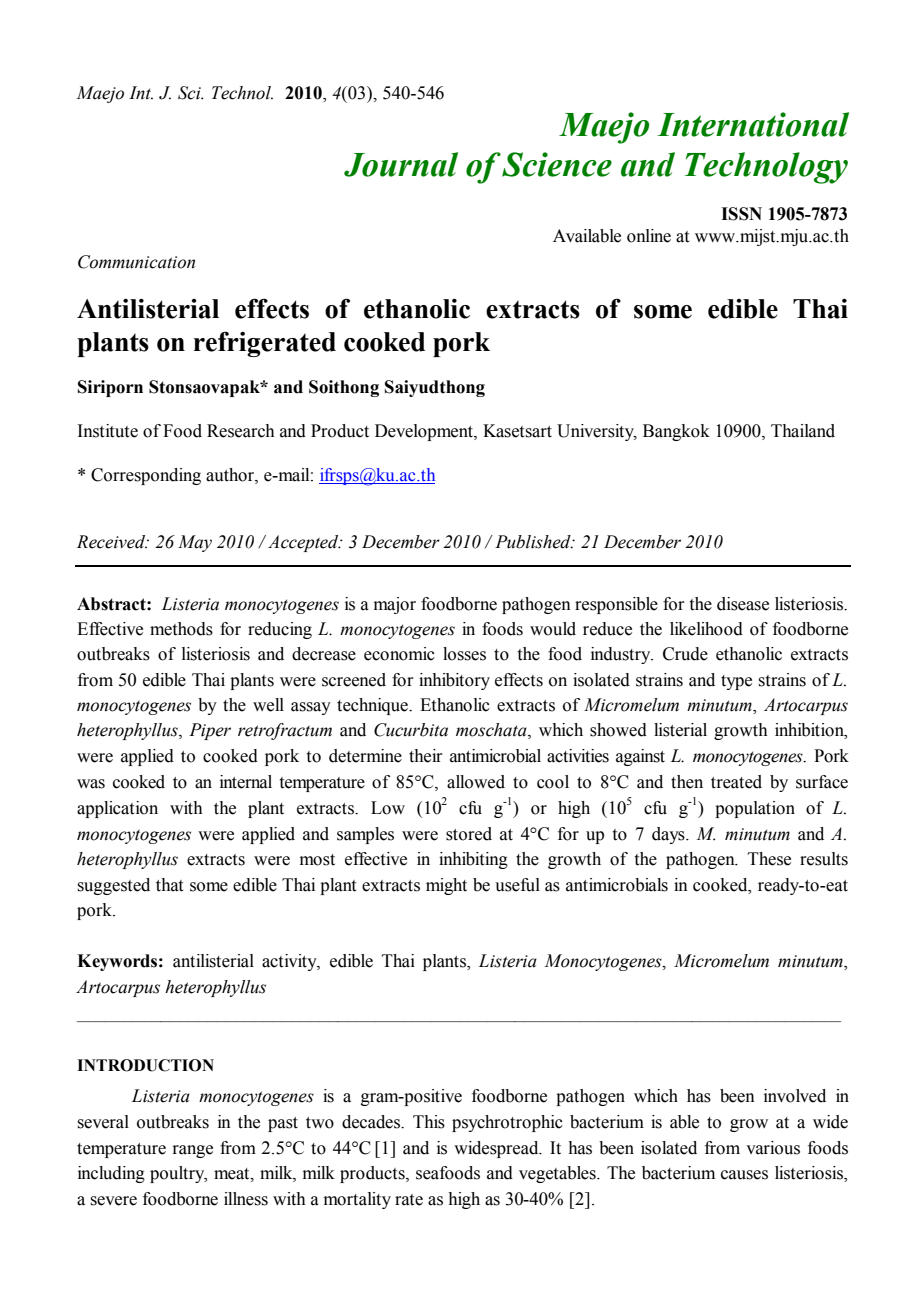  What do you see at coordinates (769, 859) in the document?
I see `These` at bounding box center [769, 859].
